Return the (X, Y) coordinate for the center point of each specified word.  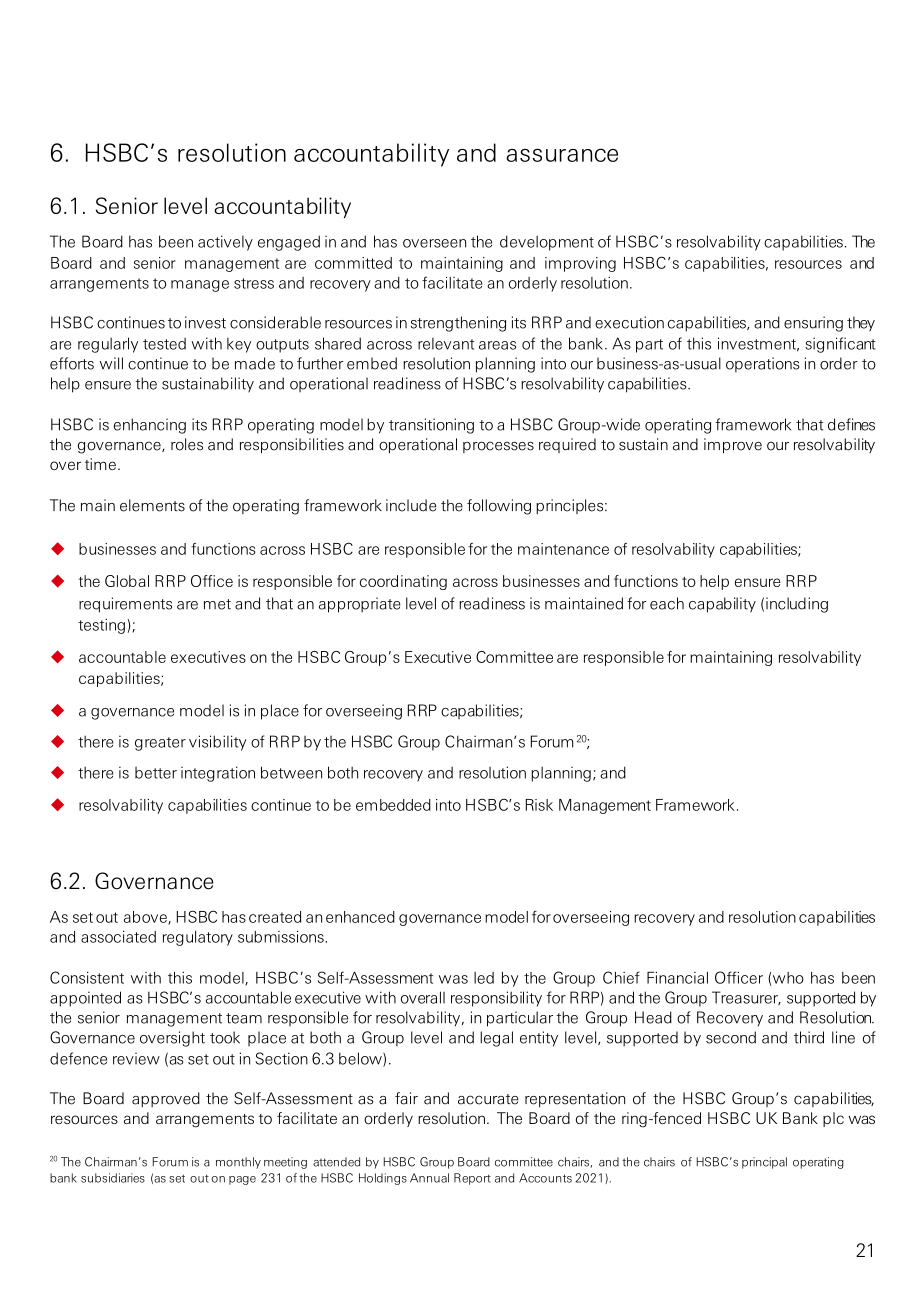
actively (225, 243)
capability (722, 605)
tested (164, 344)
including (797, 605)
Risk (539, 805)
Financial (677, 978)
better (156, 773)
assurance (562, 155)
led (484, 978)
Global (127, 581)
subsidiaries (113, 1178)
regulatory (198, 938)
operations (762, 364)
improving (580, 264)
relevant (446, 344)
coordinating (403, 582)
